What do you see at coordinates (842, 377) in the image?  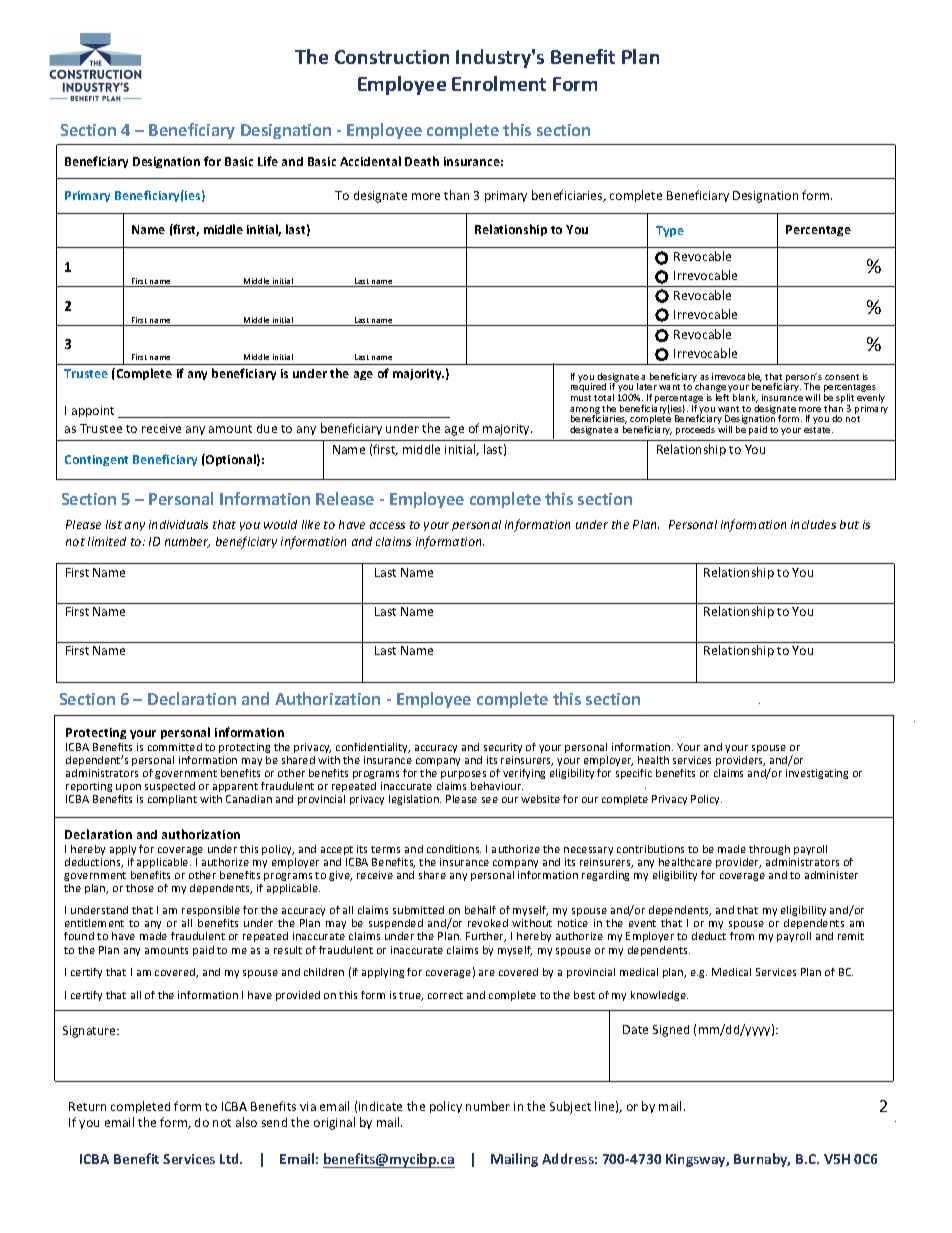 I see `consent` at bounding box center [842, 377].
